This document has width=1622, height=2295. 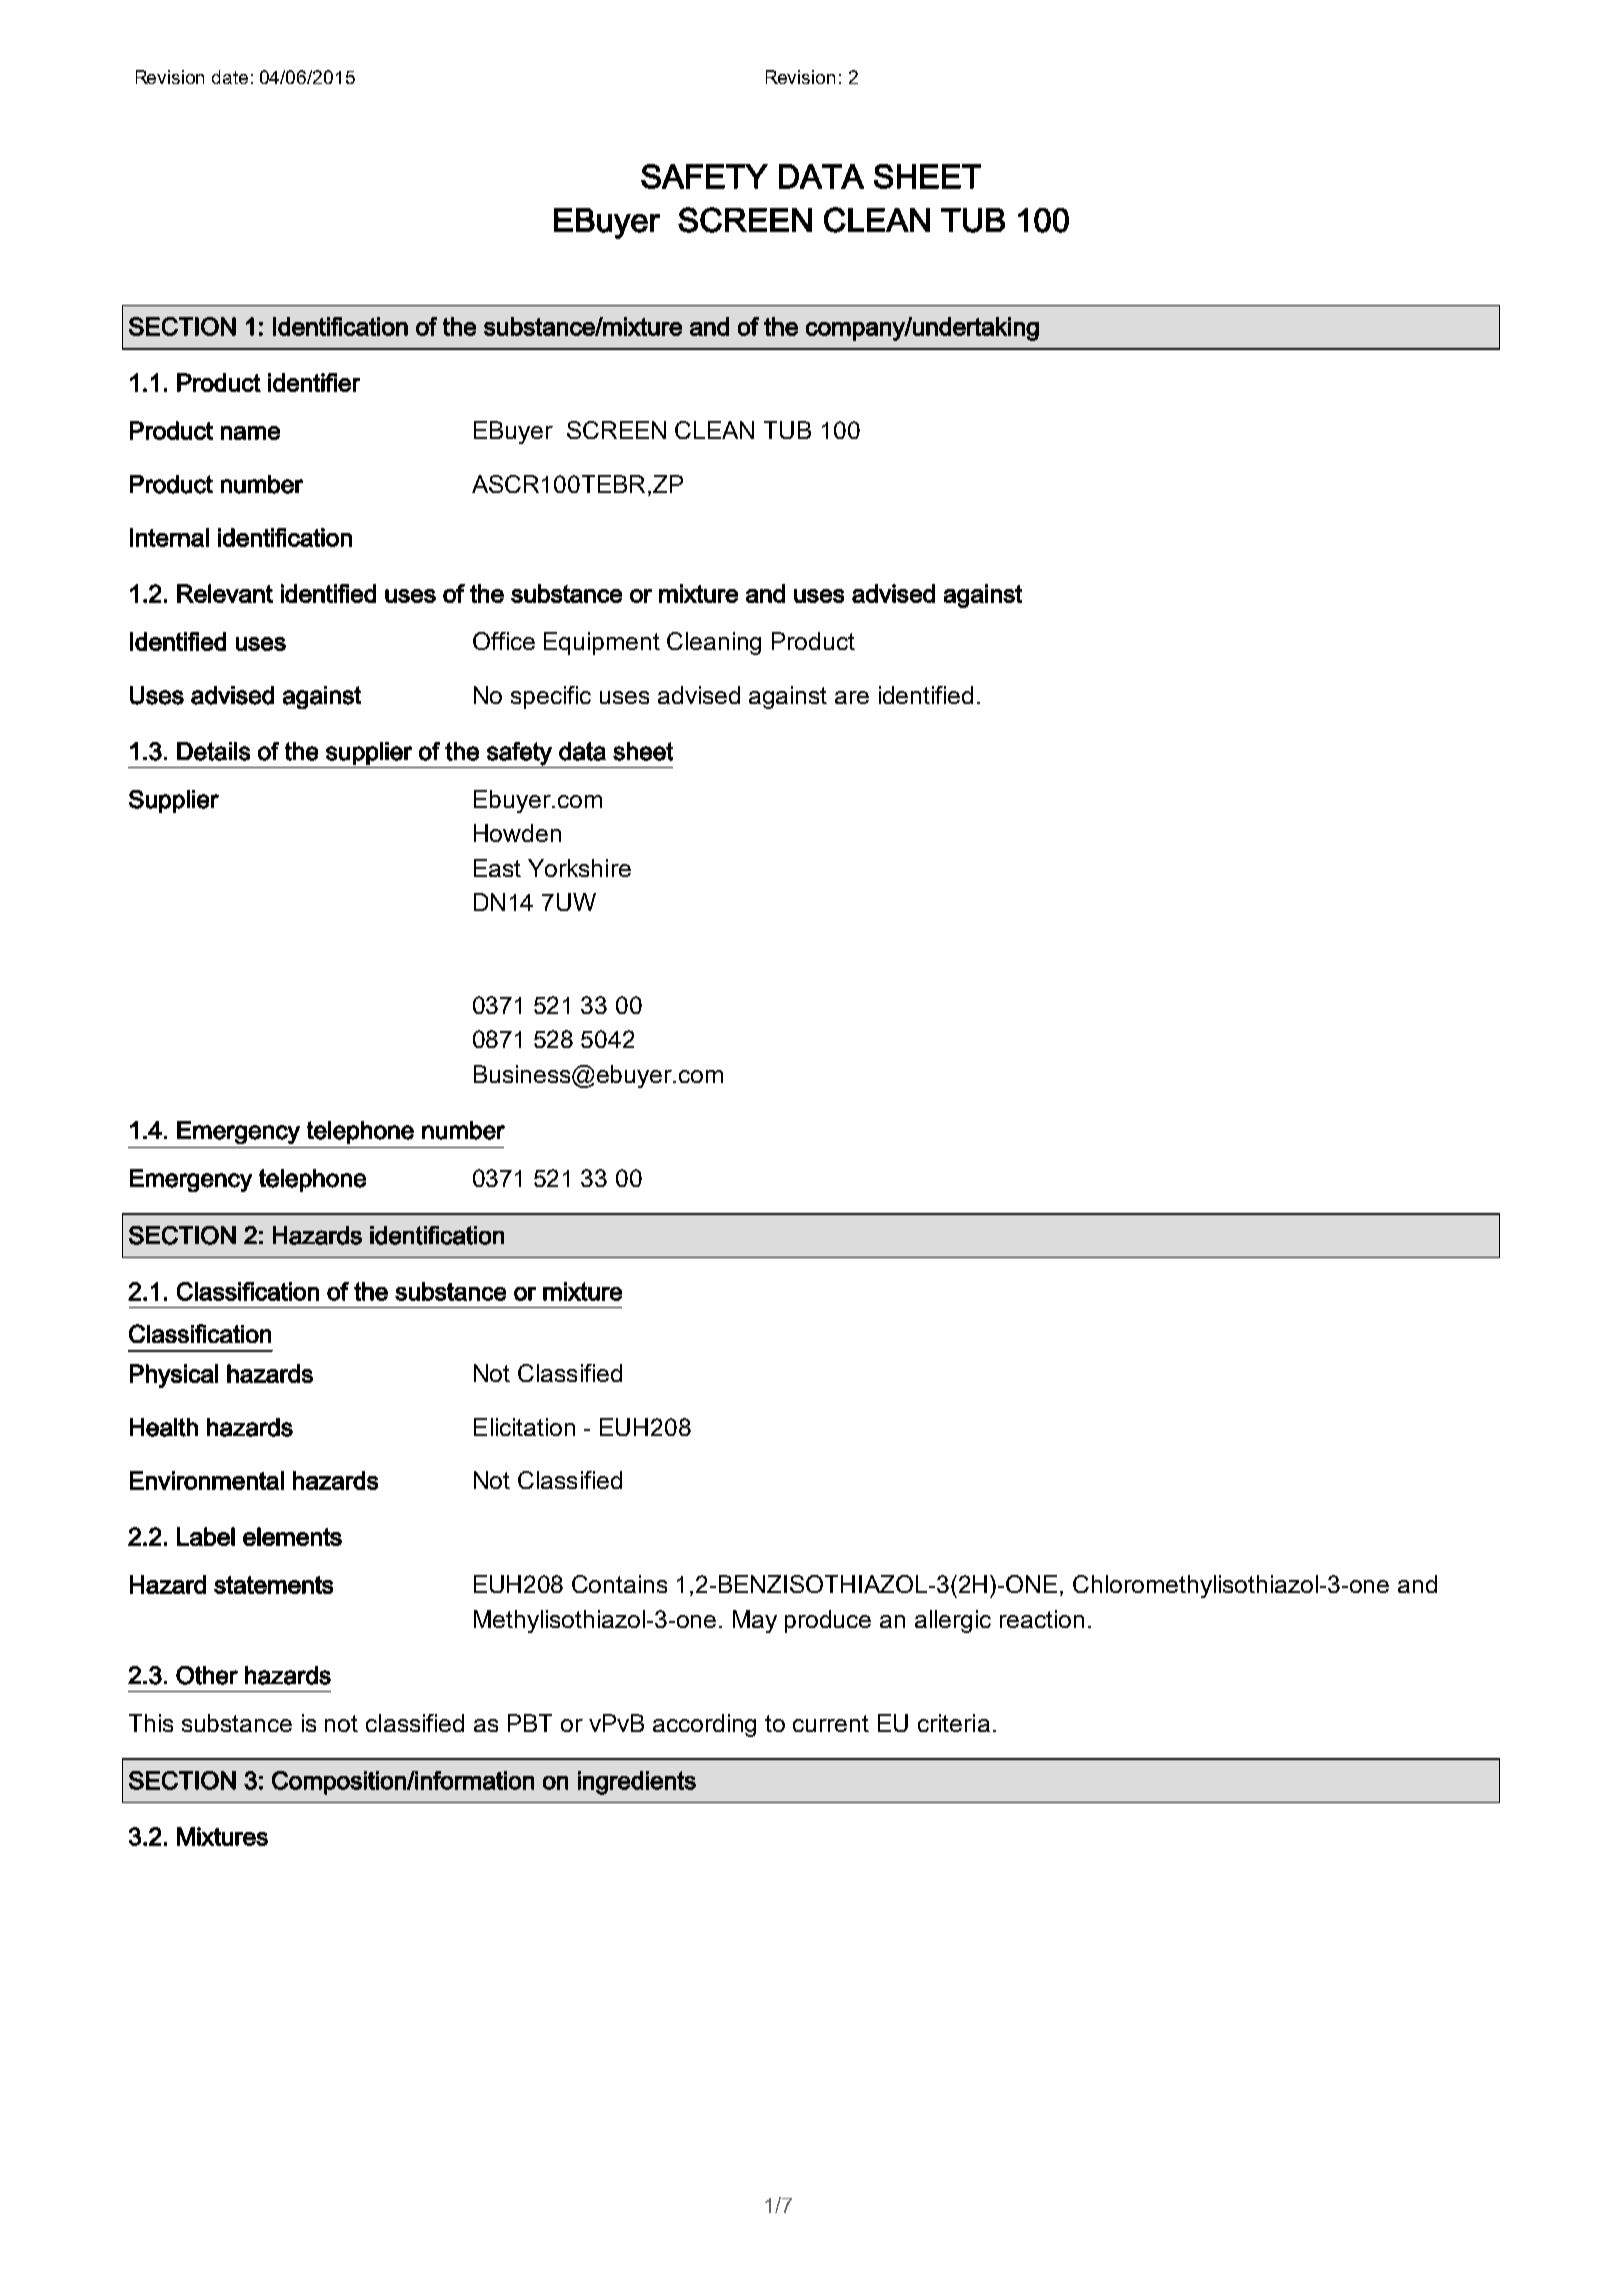 I want to click on Other, so click(x=207, y=1675).
